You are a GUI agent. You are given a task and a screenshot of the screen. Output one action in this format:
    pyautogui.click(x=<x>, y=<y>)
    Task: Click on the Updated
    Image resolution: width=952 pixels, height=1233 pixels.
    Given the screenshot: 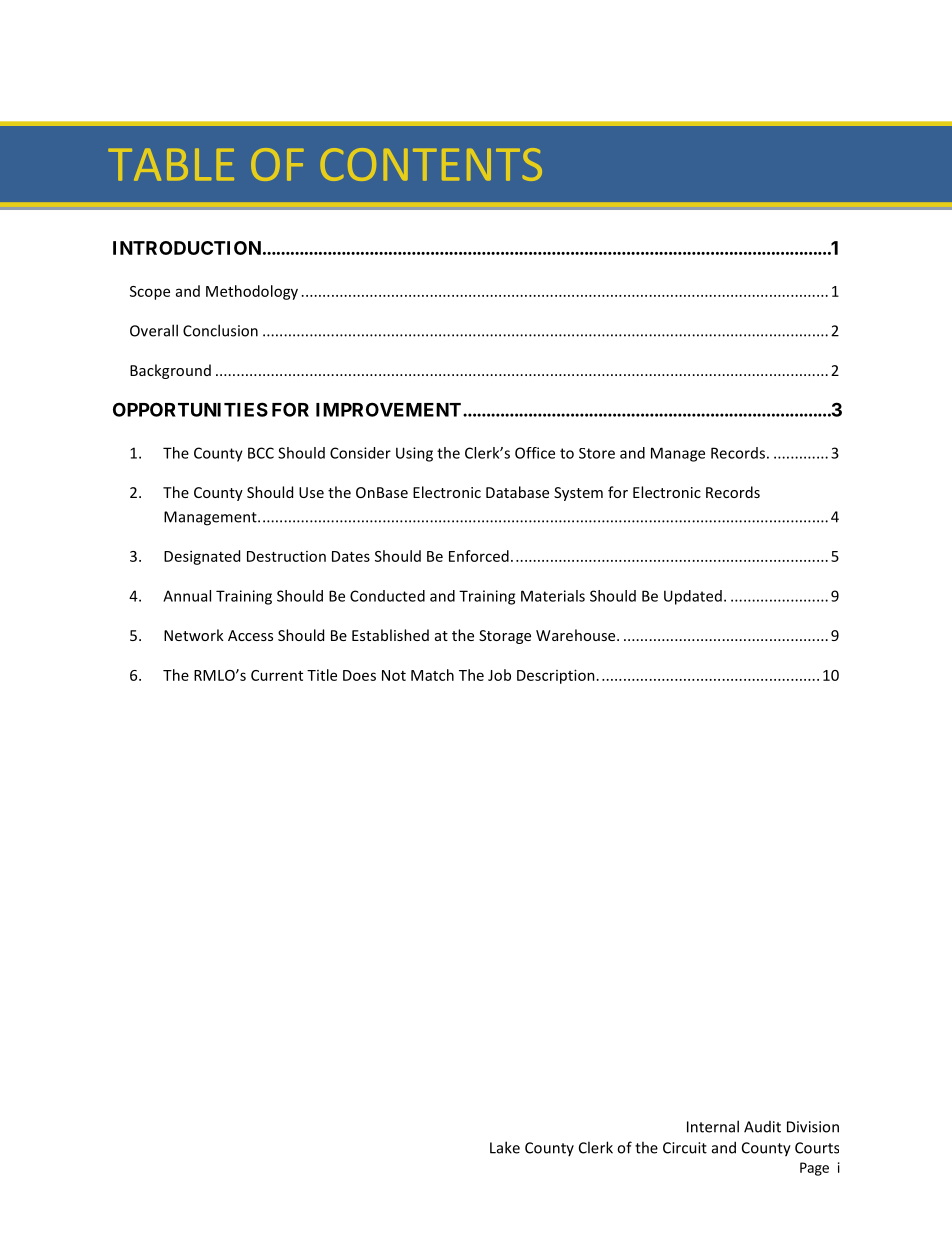 What is the action you would take?
    pyautogui.click(x=693, y=597)
